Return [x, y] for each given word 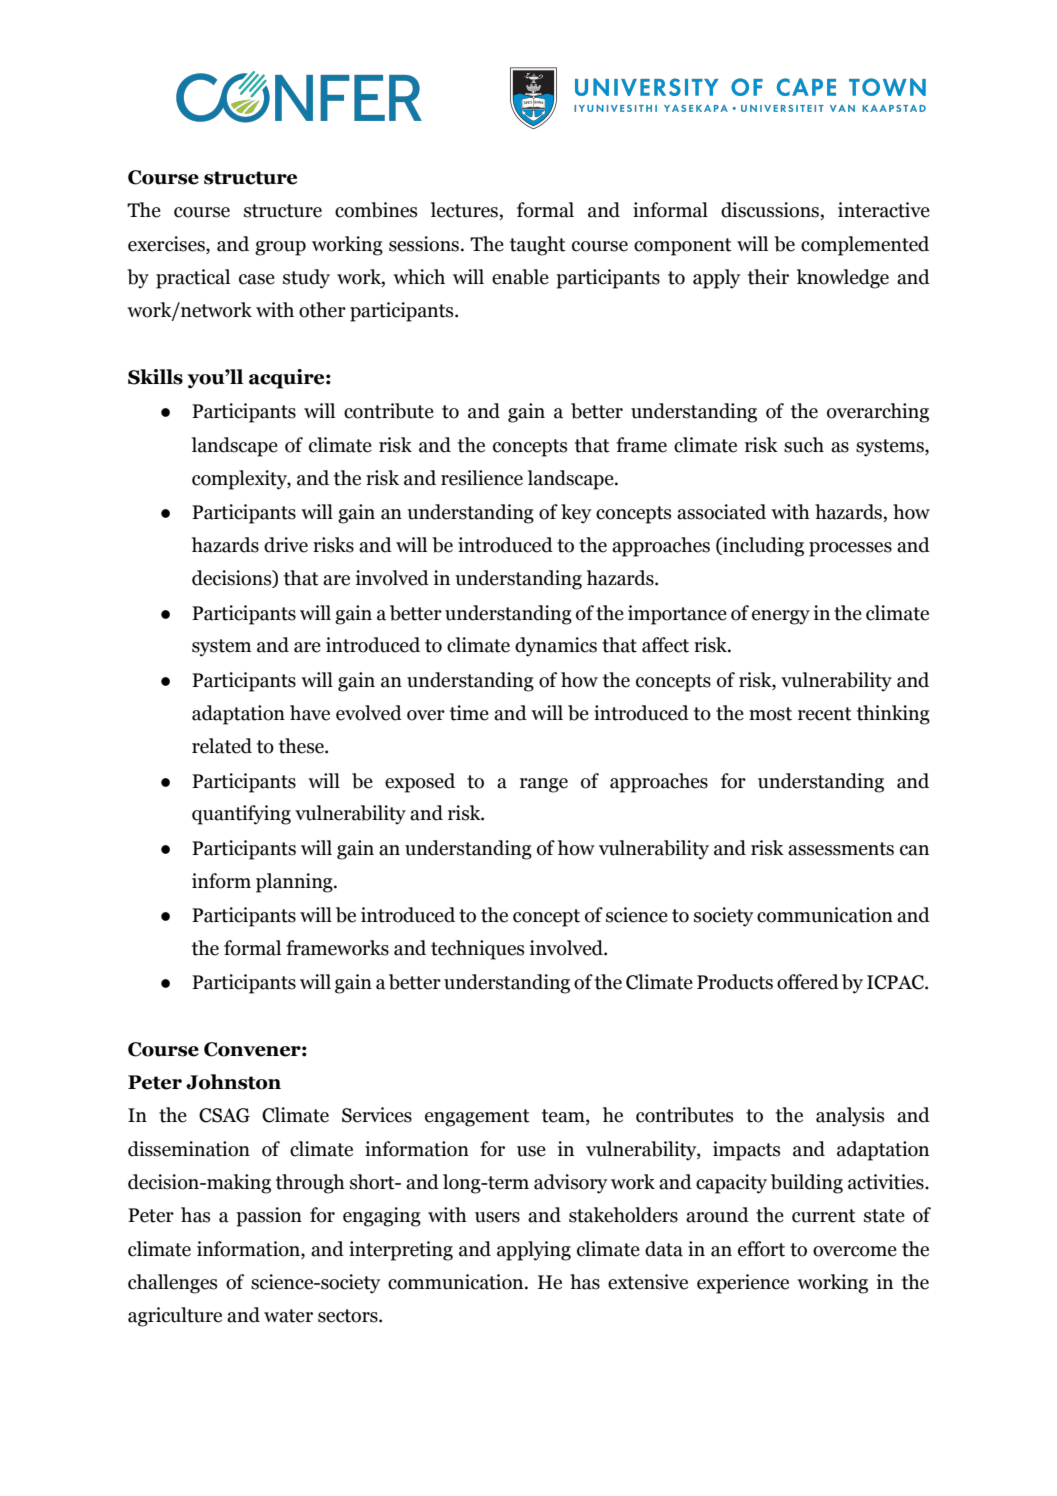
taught [538, 246]
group [280, 248]
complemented [865, 246]
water [288, 1316]
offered [808, 982]
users [497, 1217]
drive [286, 545]
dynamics [556, 647]
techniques [477, 950]
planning [295, 883]
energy [781, 617]
